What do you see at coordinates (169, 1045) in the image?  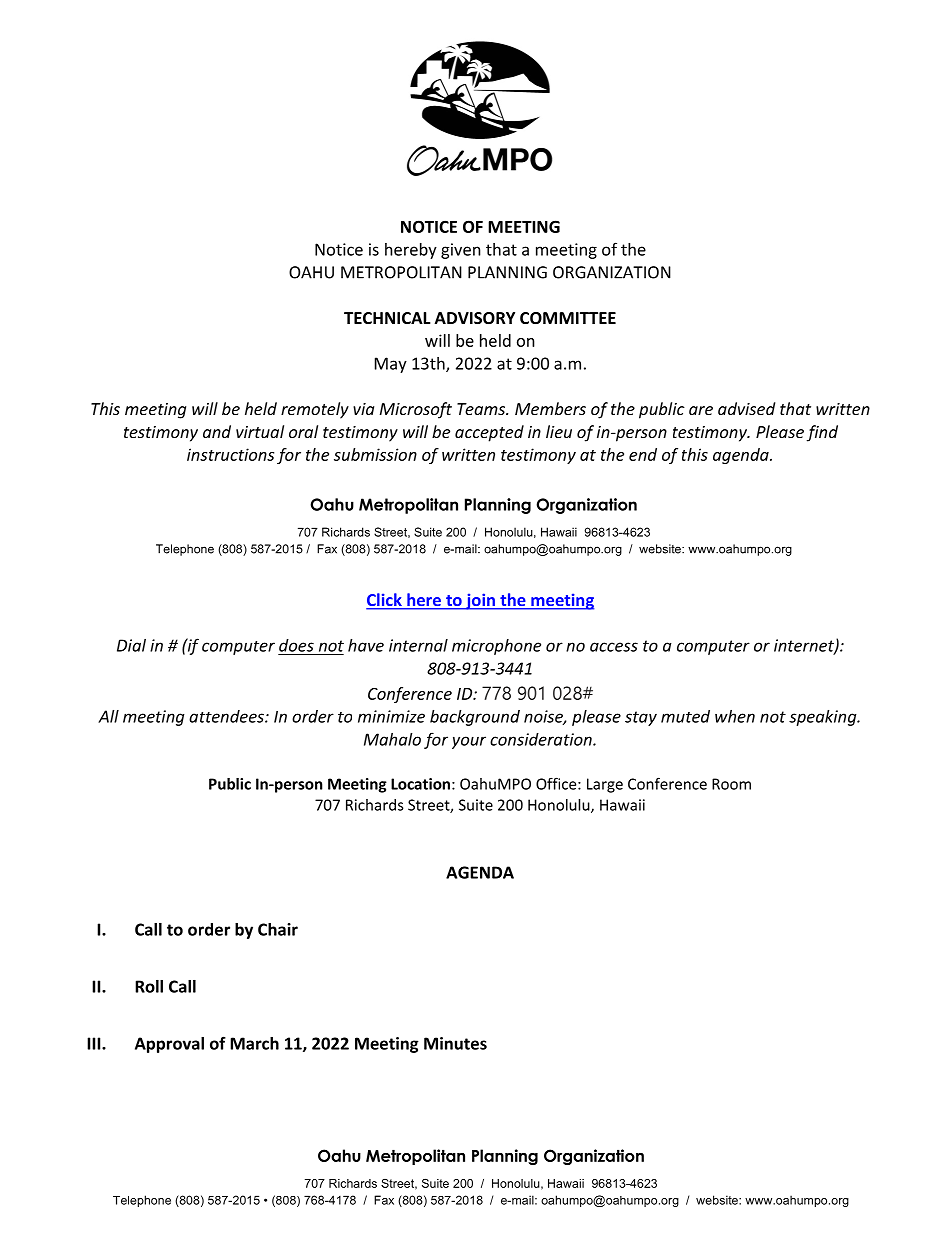 I see `Approval` at bounding box center [169, 1045].
